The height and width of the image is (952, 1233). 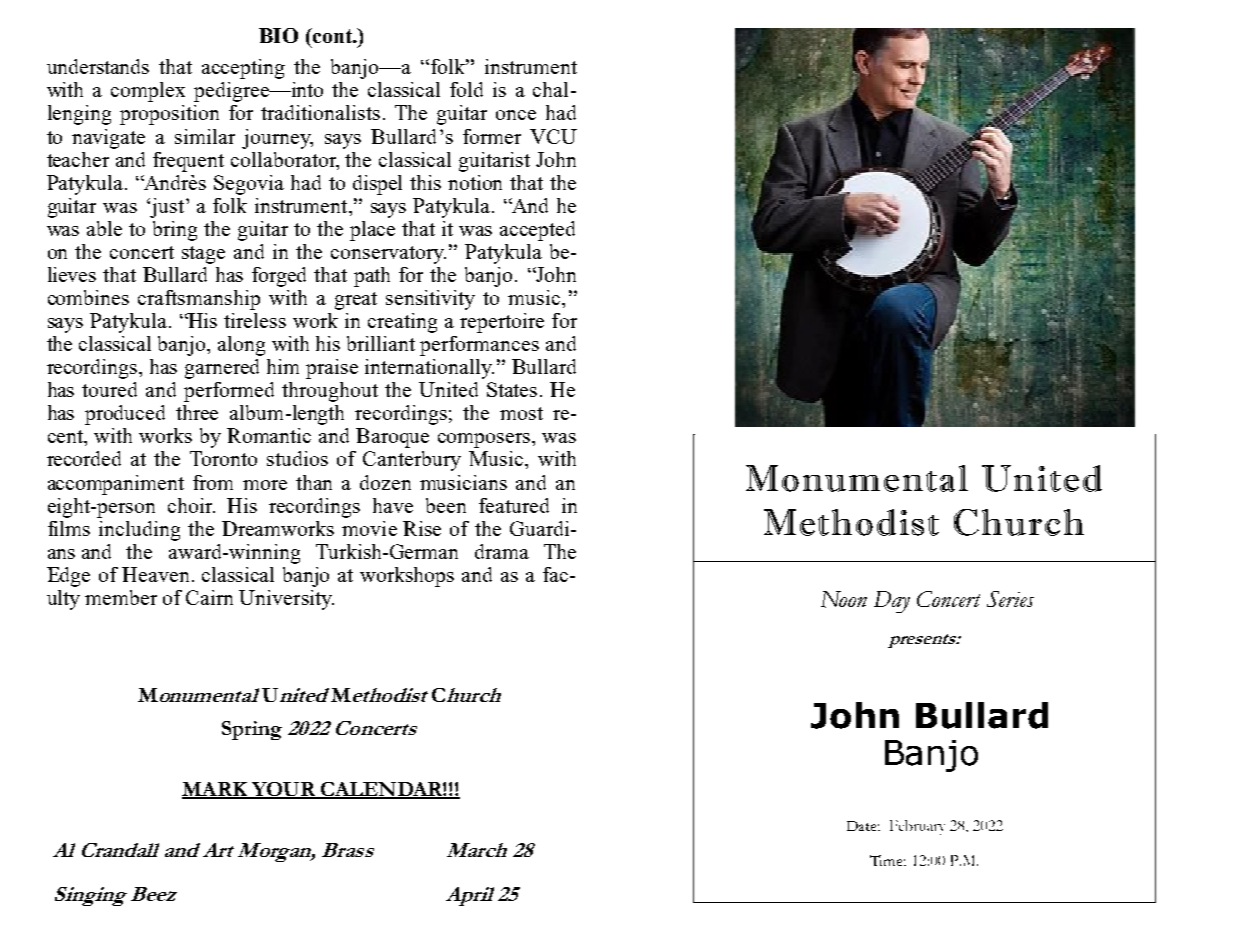 I want to click on VCU, so click(x=553, y=136).
